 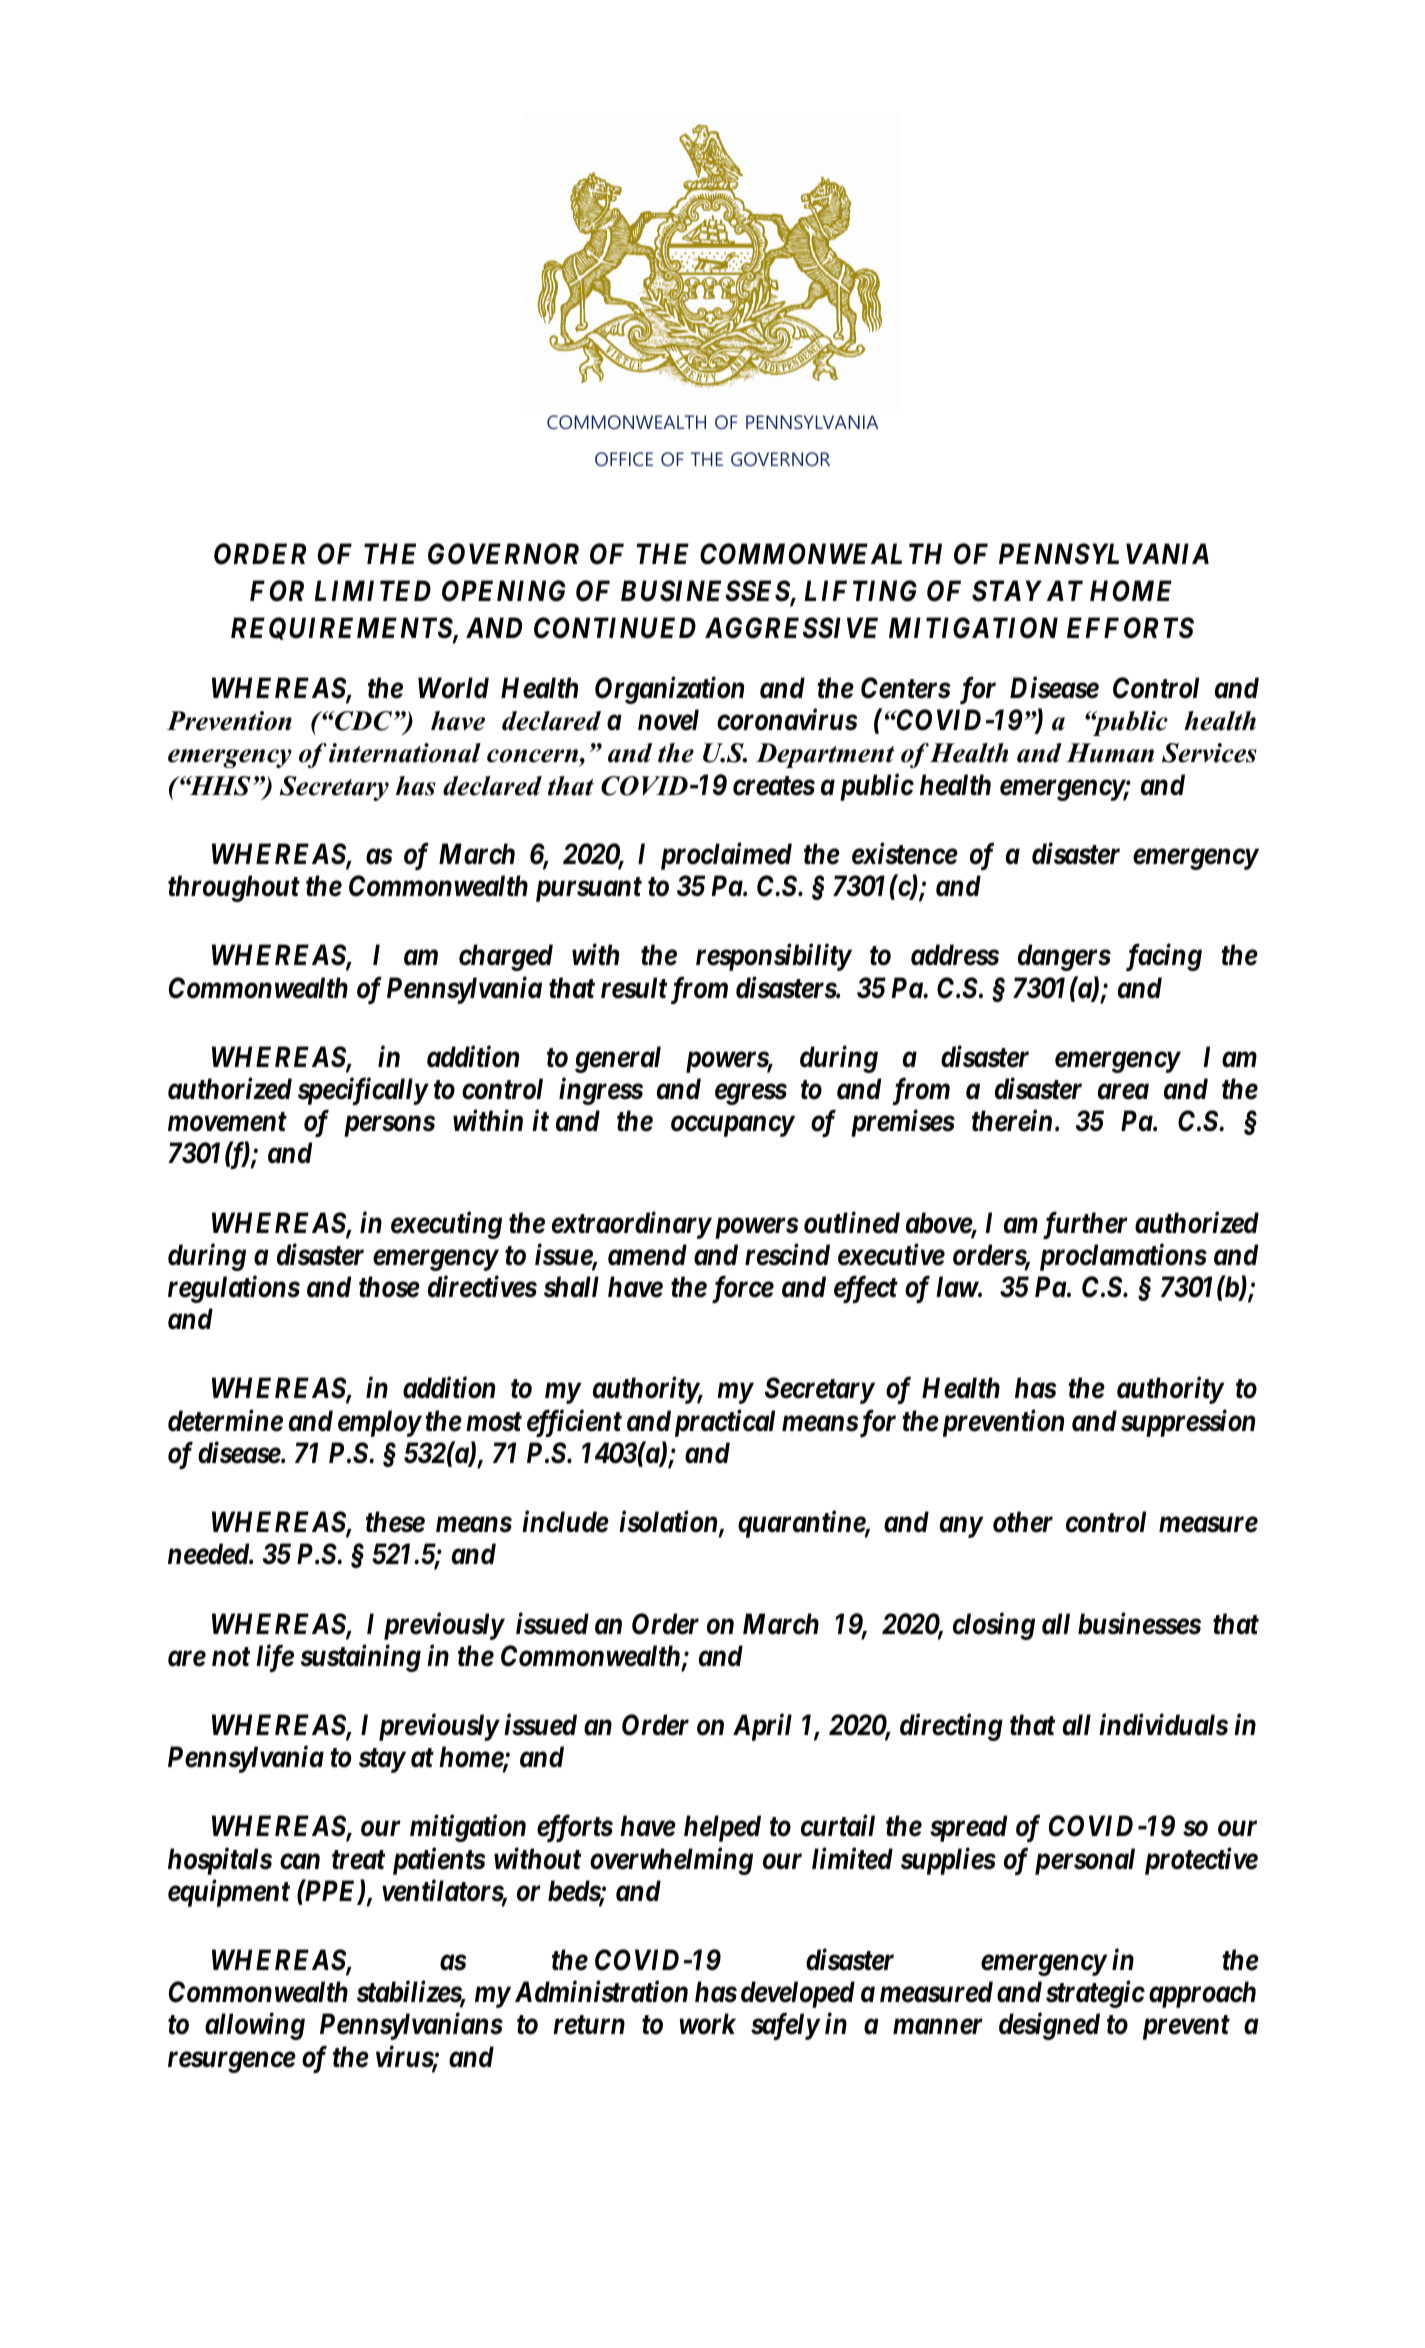 What do you see at coordinates (225, 1420) in the screenshot?
I see `determine` at bounding box center [225, 1420].
